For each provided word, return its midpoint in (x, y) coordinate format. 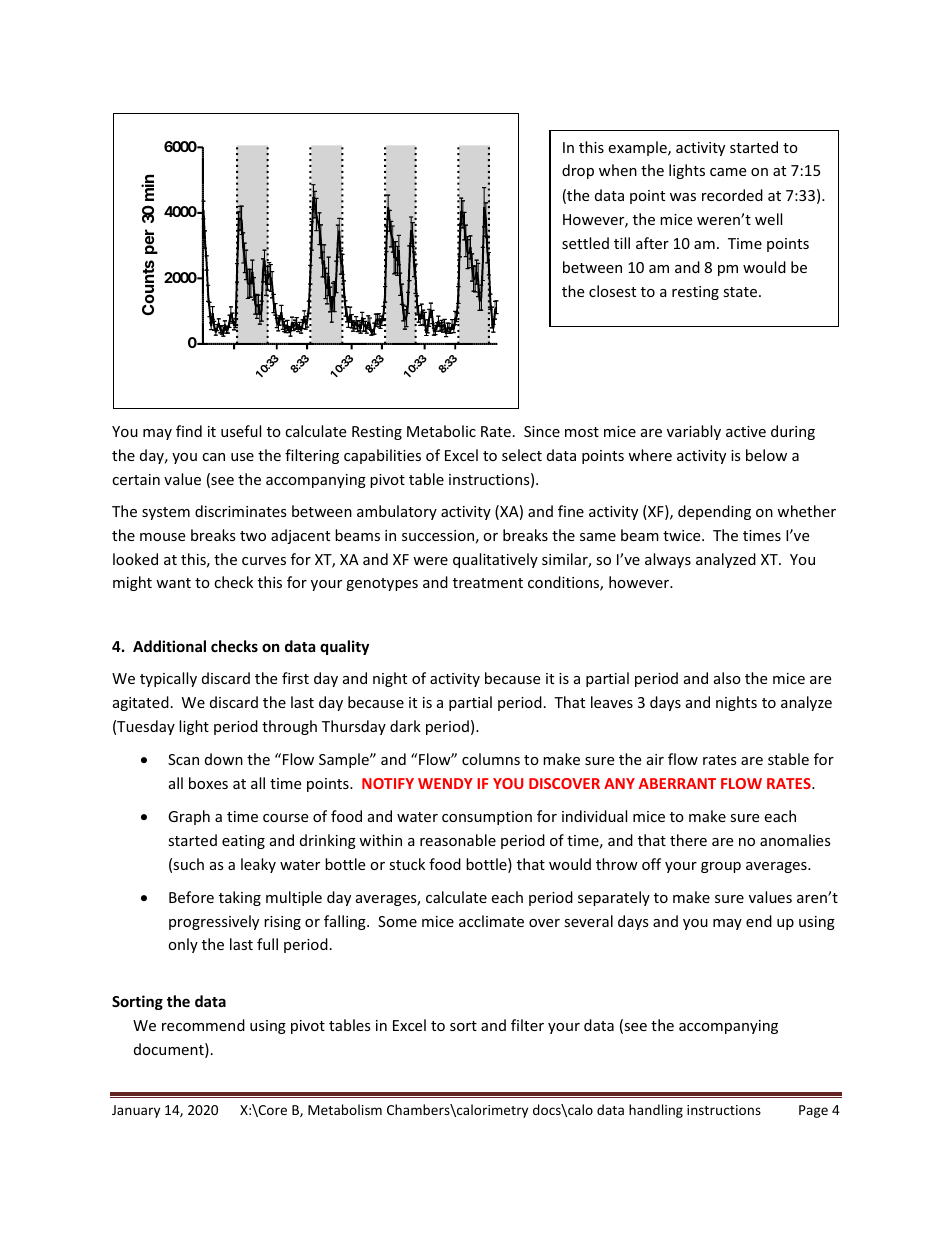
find (189, 431)
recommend (203, 1025)
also (727, 678)
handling (656, 1111)
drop (578, 171)
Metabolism (345, 1109)
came (728, 172)
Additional (169, 646)
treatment (488, 583)
